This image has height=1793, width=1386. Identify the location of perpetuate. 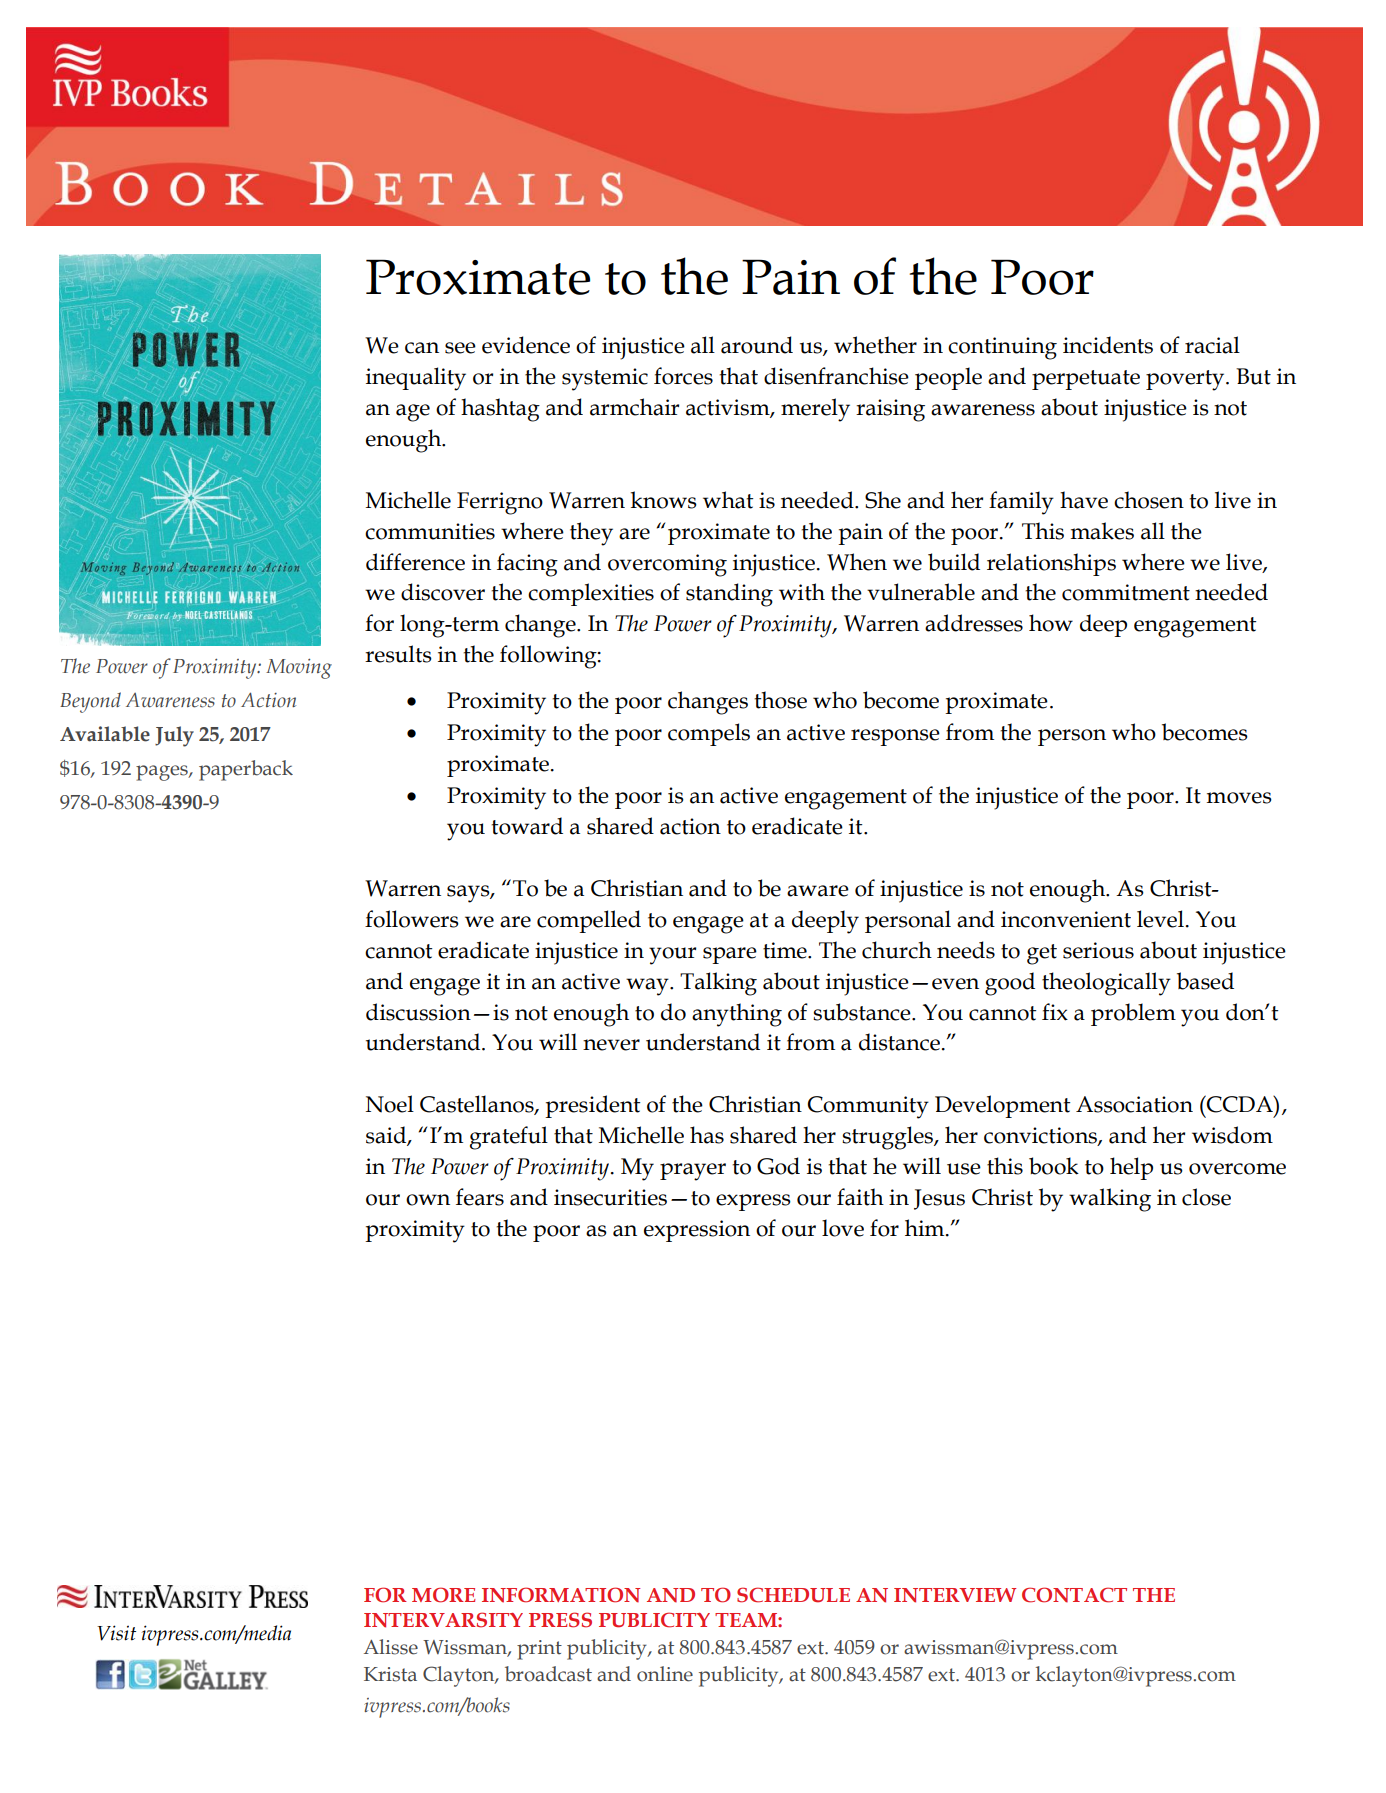
(1086, 380).
